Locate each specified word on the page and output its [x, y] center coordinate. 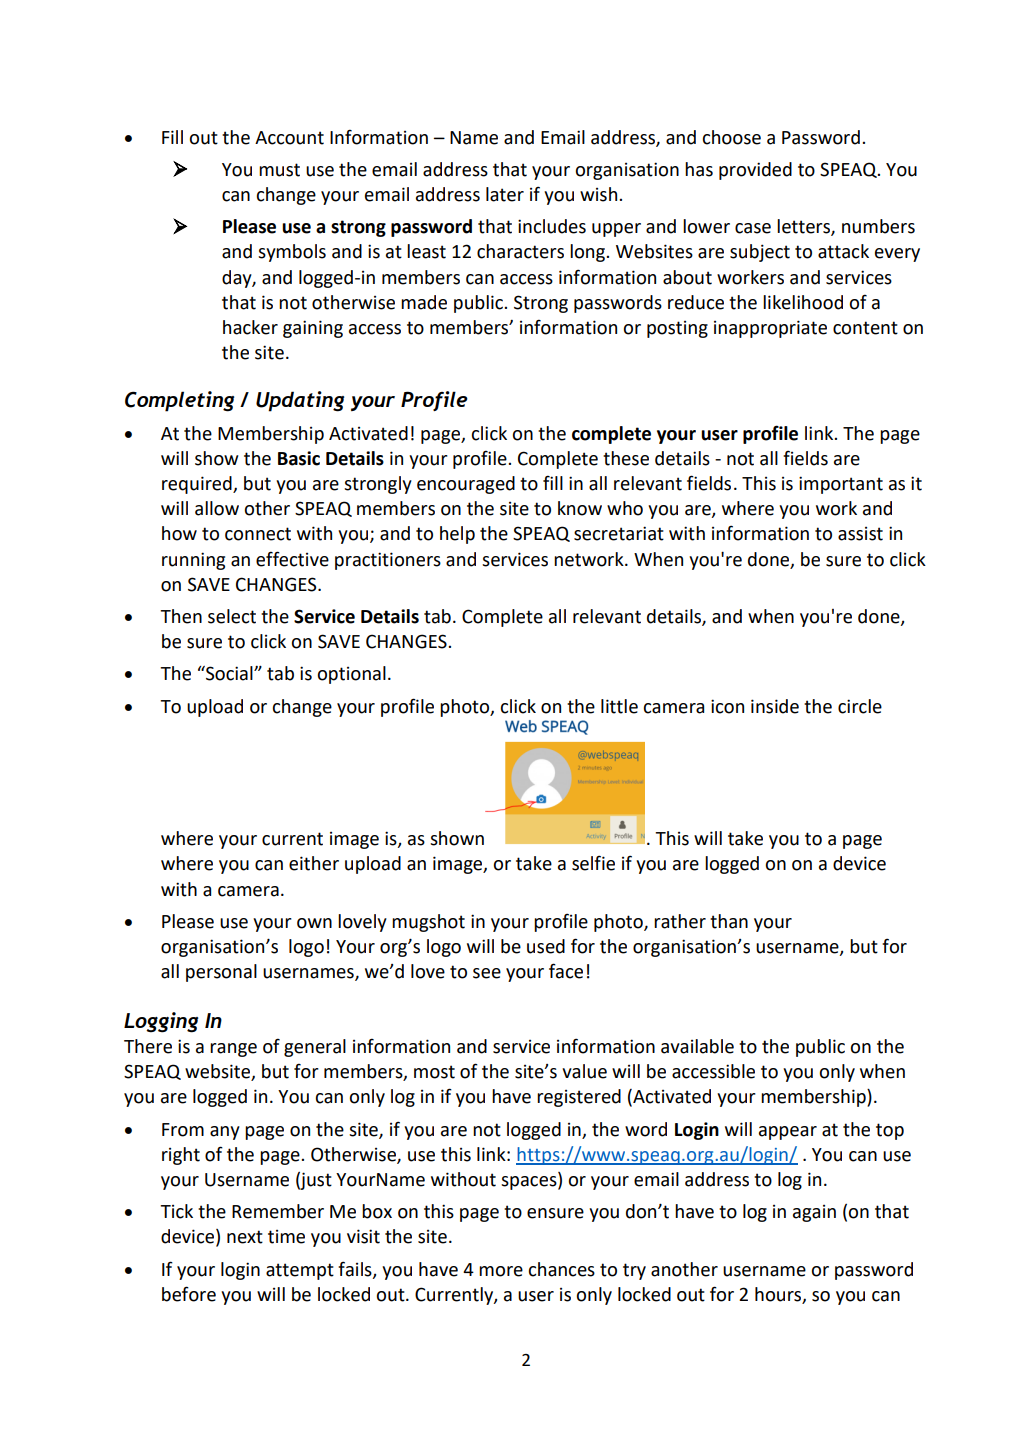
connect [258, 534]
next [245, 1237]
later [505, 194]
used [546, 946]
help [457, 535]
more [501, 1271]
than [729, 921]
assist [860, 534]
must [279, 170]
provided [755, 171]
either [314, 863]
